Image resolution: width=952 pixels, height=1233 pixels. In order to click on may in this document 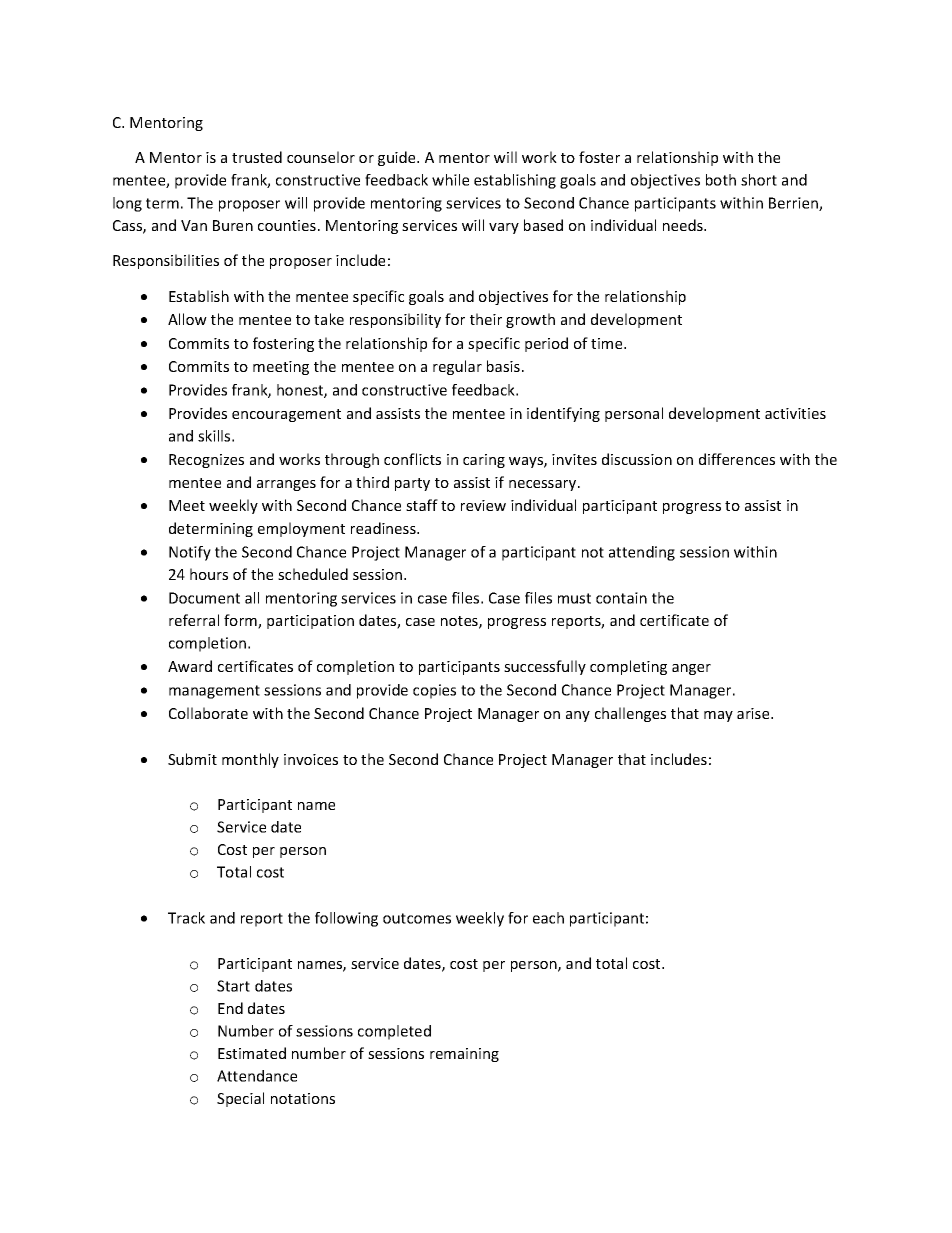, I will do `click(718, 716)`.
